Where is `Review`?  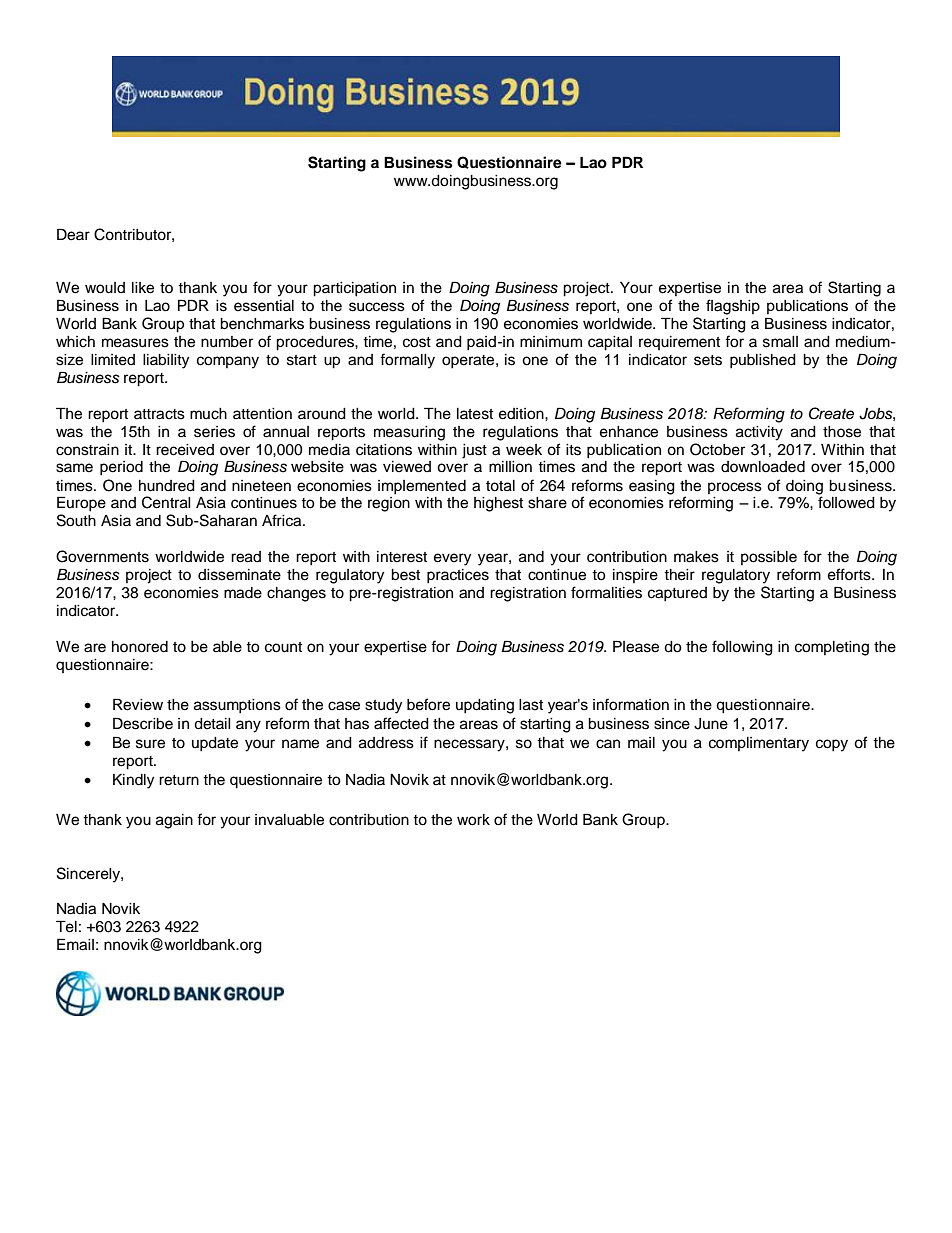 Review is located at coordinates (138, 704).
